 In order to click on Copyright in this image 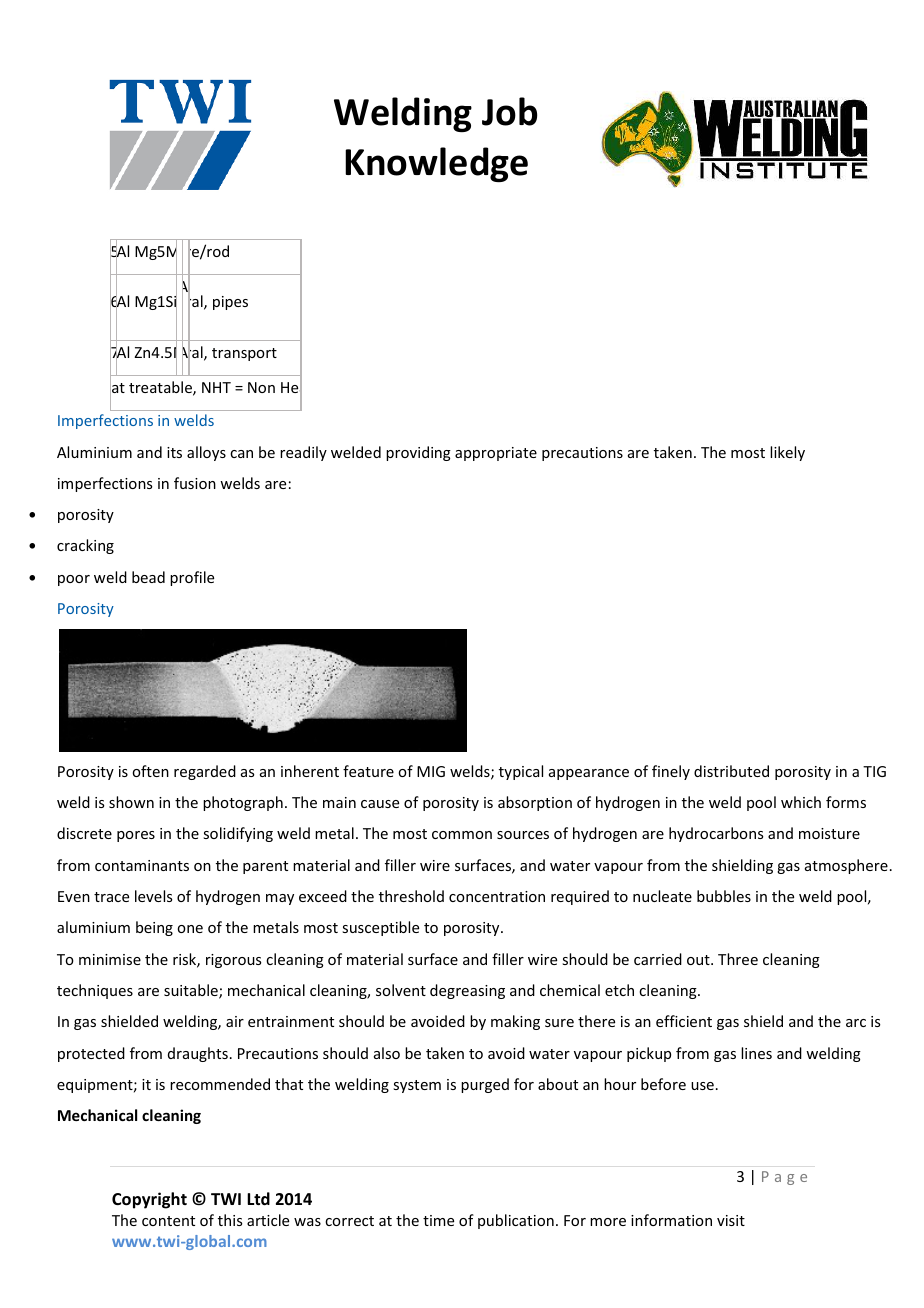, I will do `click(149, 1200)`.
